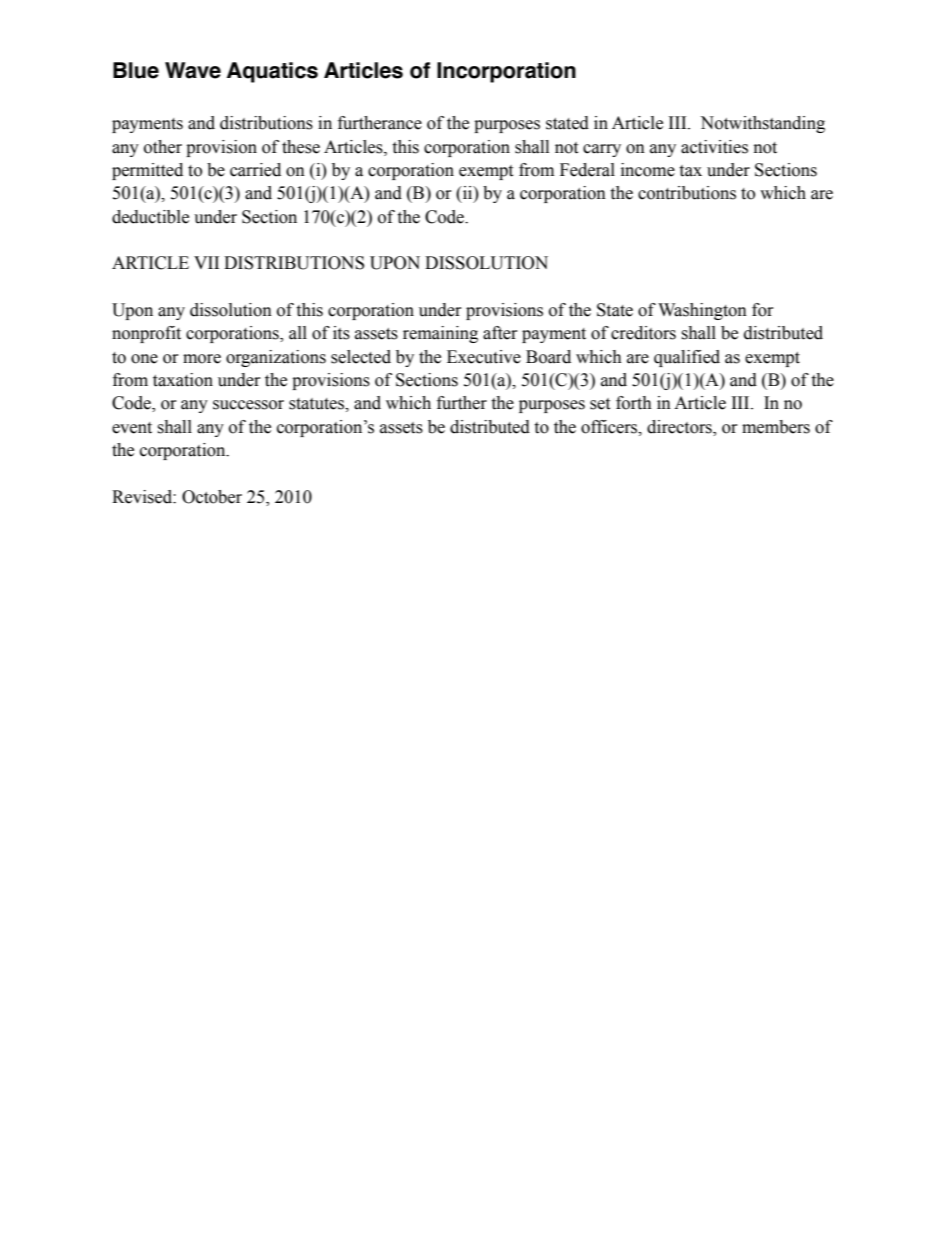 This screenshot has height=1233, width=952. Describe the element at coordinates (193, 70) in the screenshot. I see `Wave` at that location.
